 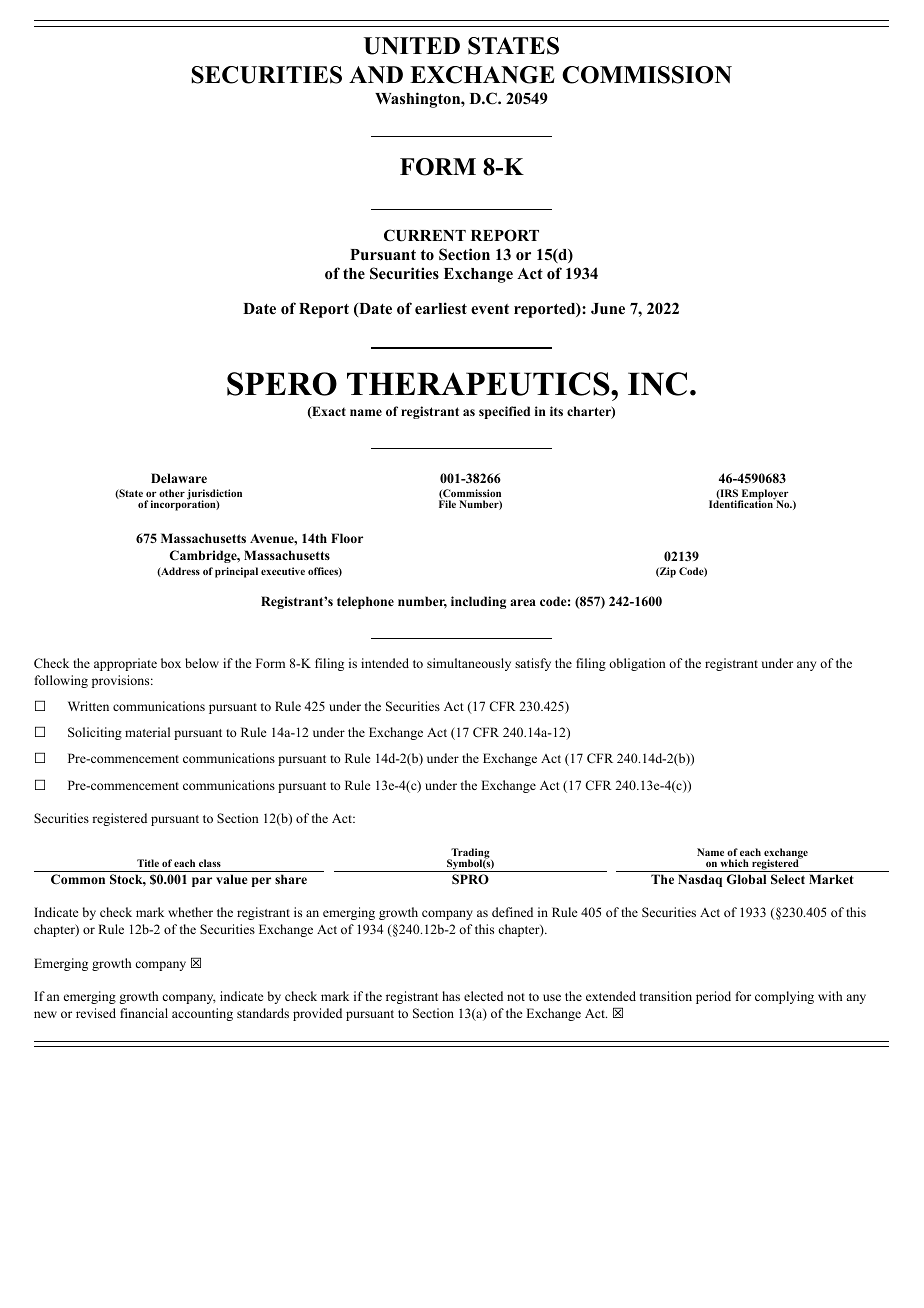 What do you see at coordinates (172, 493) in the image?
I see `other` at bounding box center [172, 493].
